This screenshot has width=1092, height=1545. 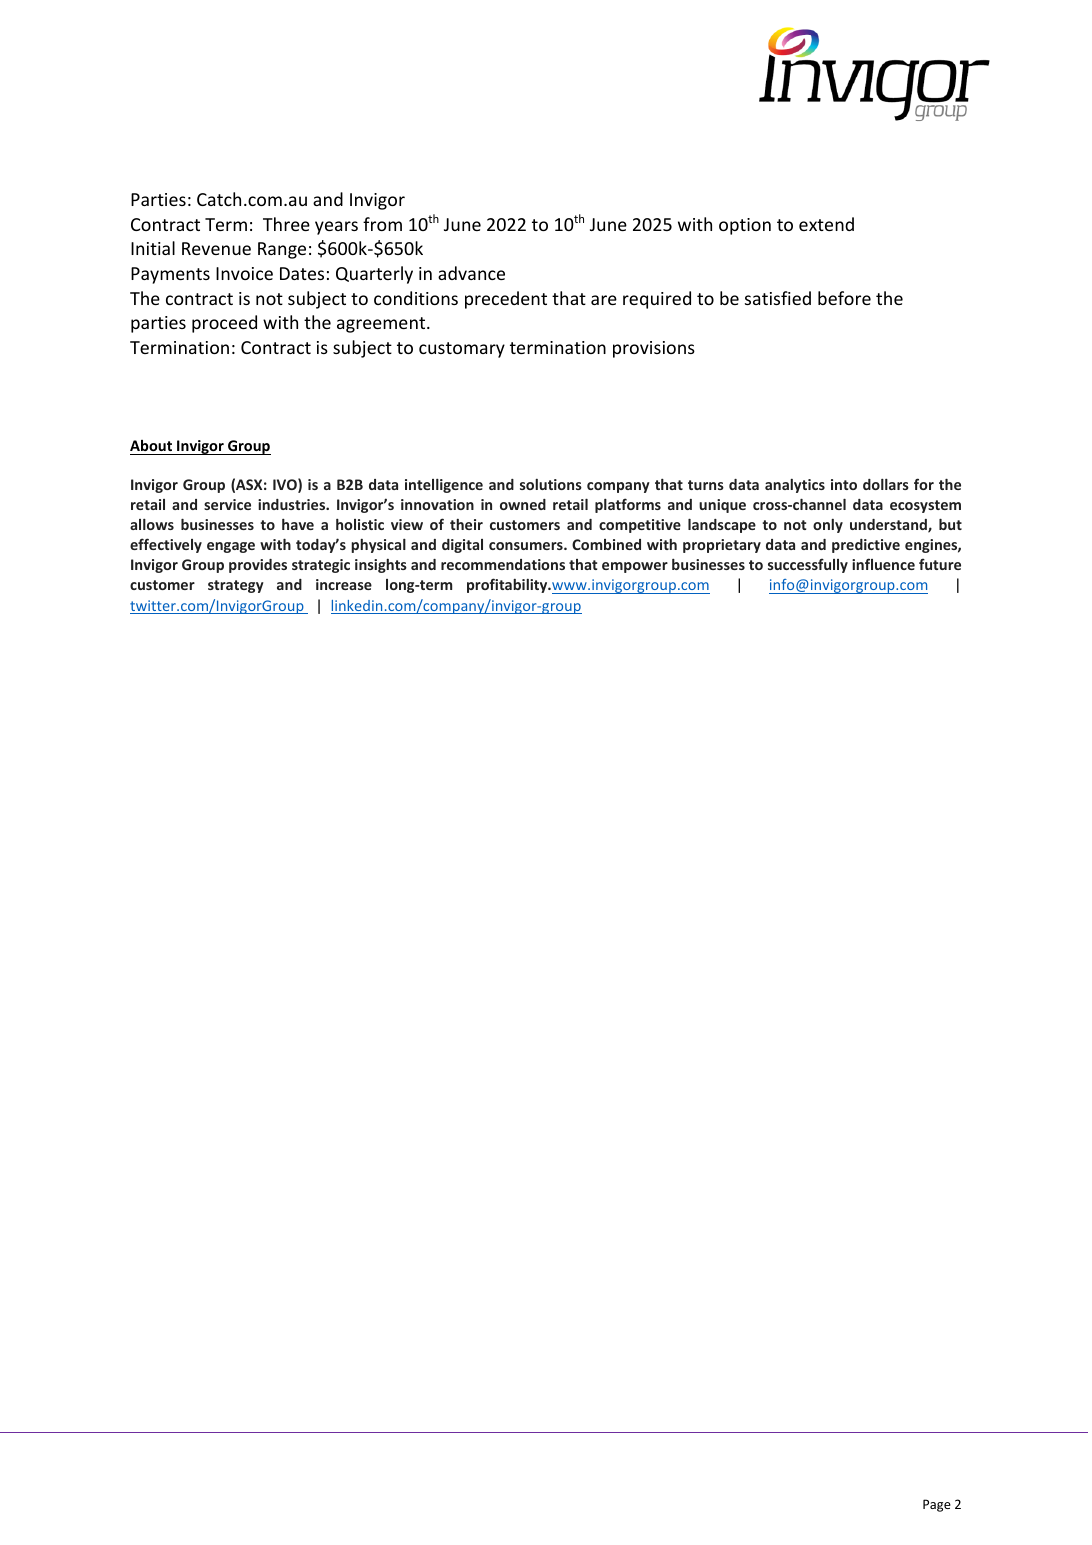 I want to click on Invoice, so click(x=244, y=273).
